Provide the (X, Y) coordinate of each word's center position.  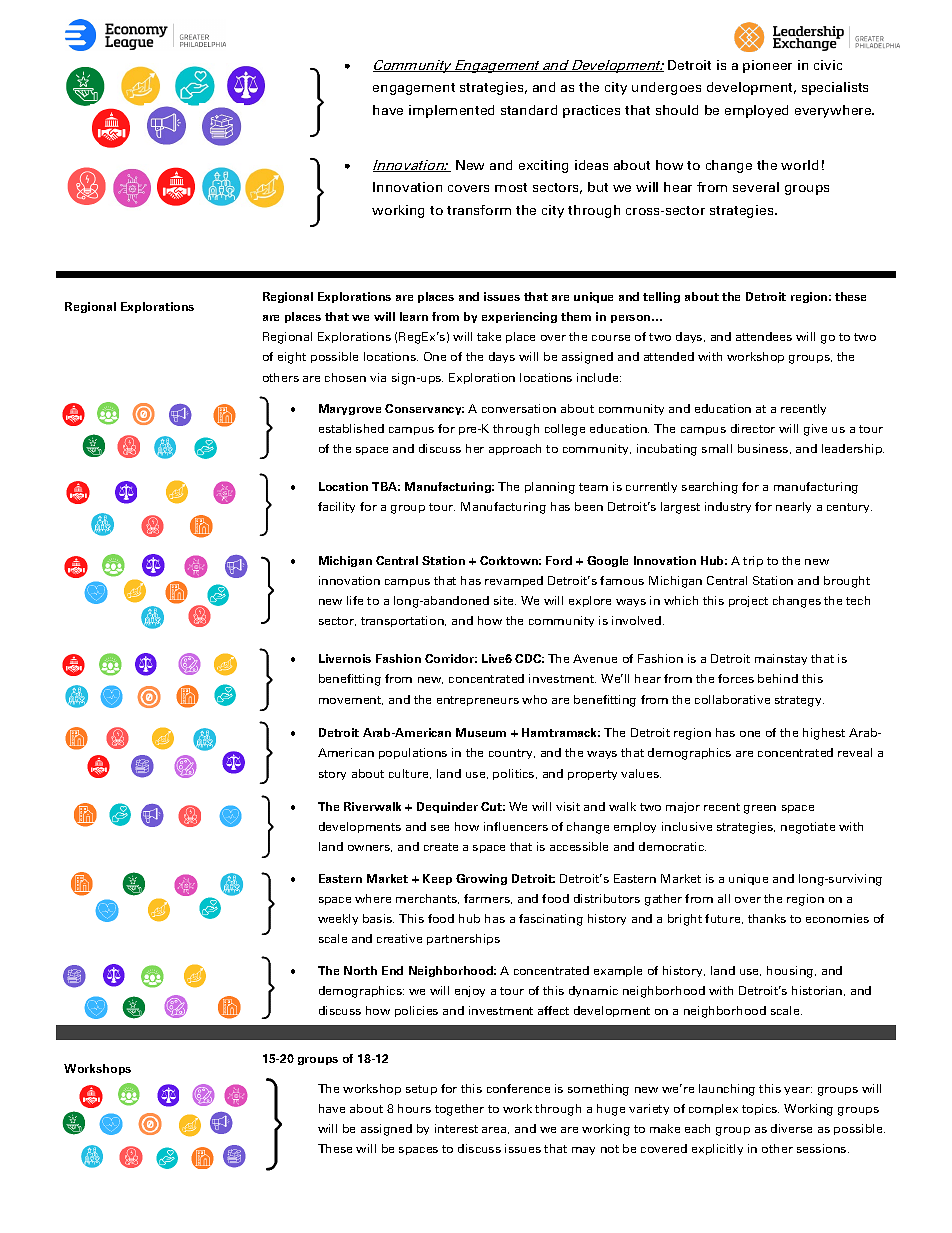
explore (590, 601)
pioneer (767, 66)
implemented (451, 111)
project (748, 601)
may (583, 1151)
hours (414, 1108)
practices (591, 111)
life (355, 600)
